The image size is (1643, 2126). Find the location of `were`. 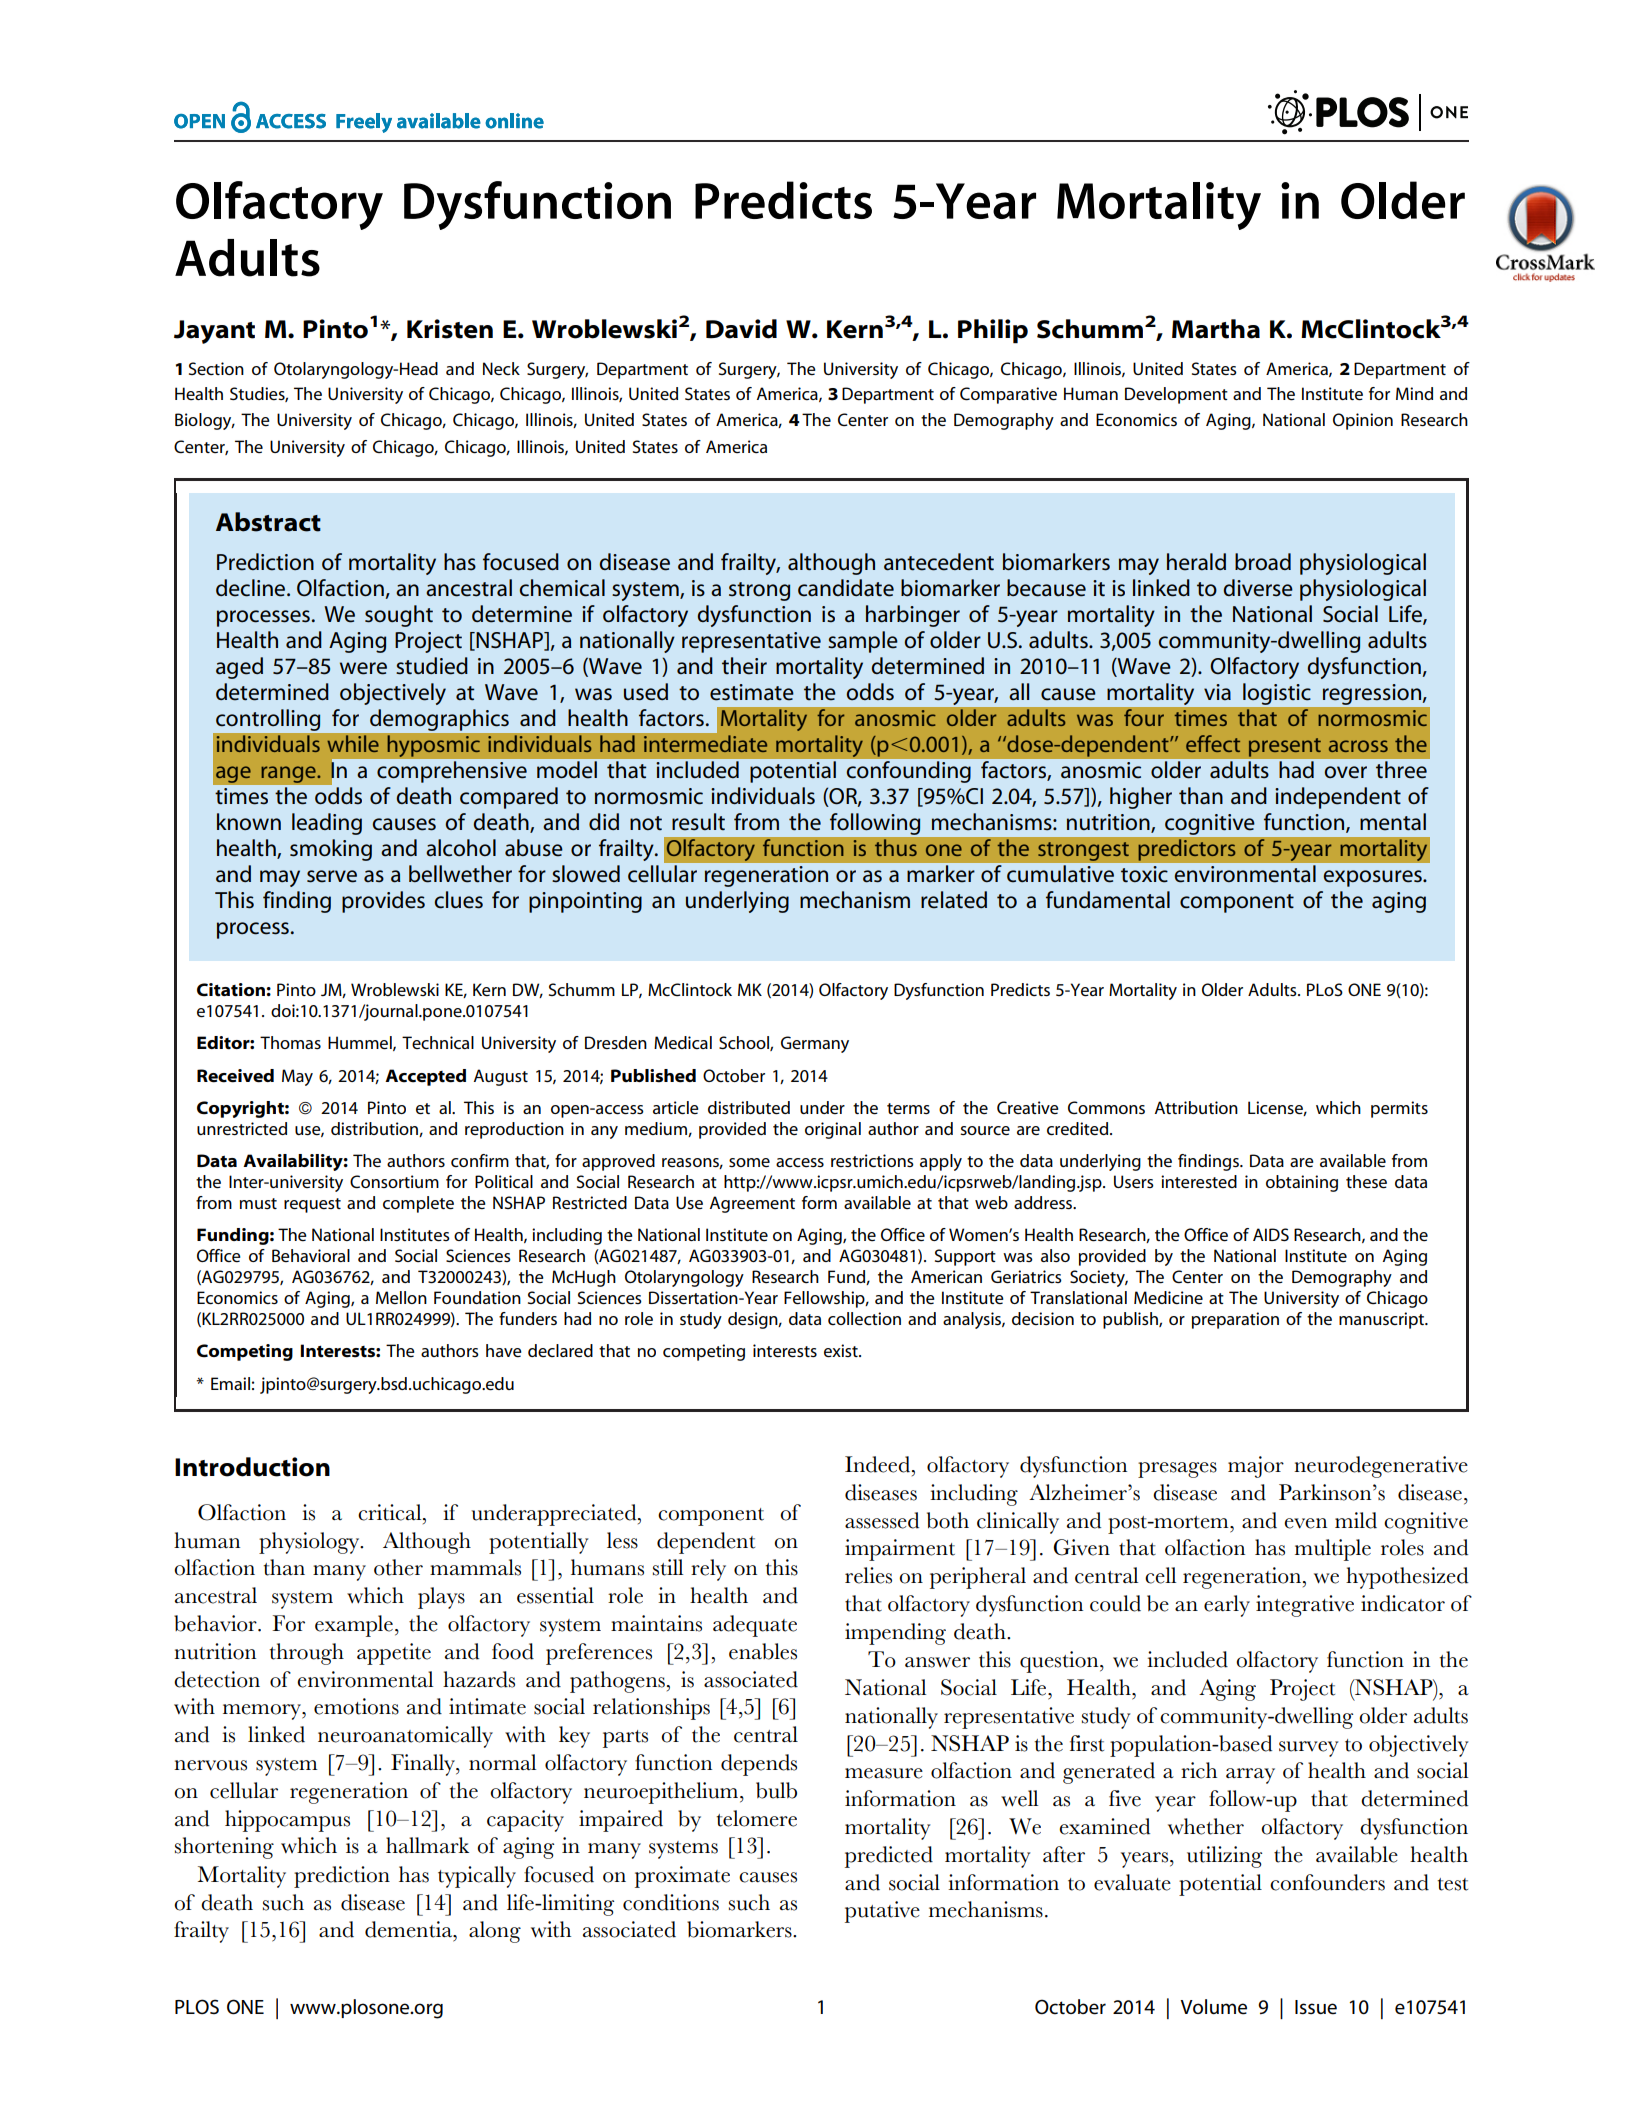

were is located at coordinates (363, 668).
